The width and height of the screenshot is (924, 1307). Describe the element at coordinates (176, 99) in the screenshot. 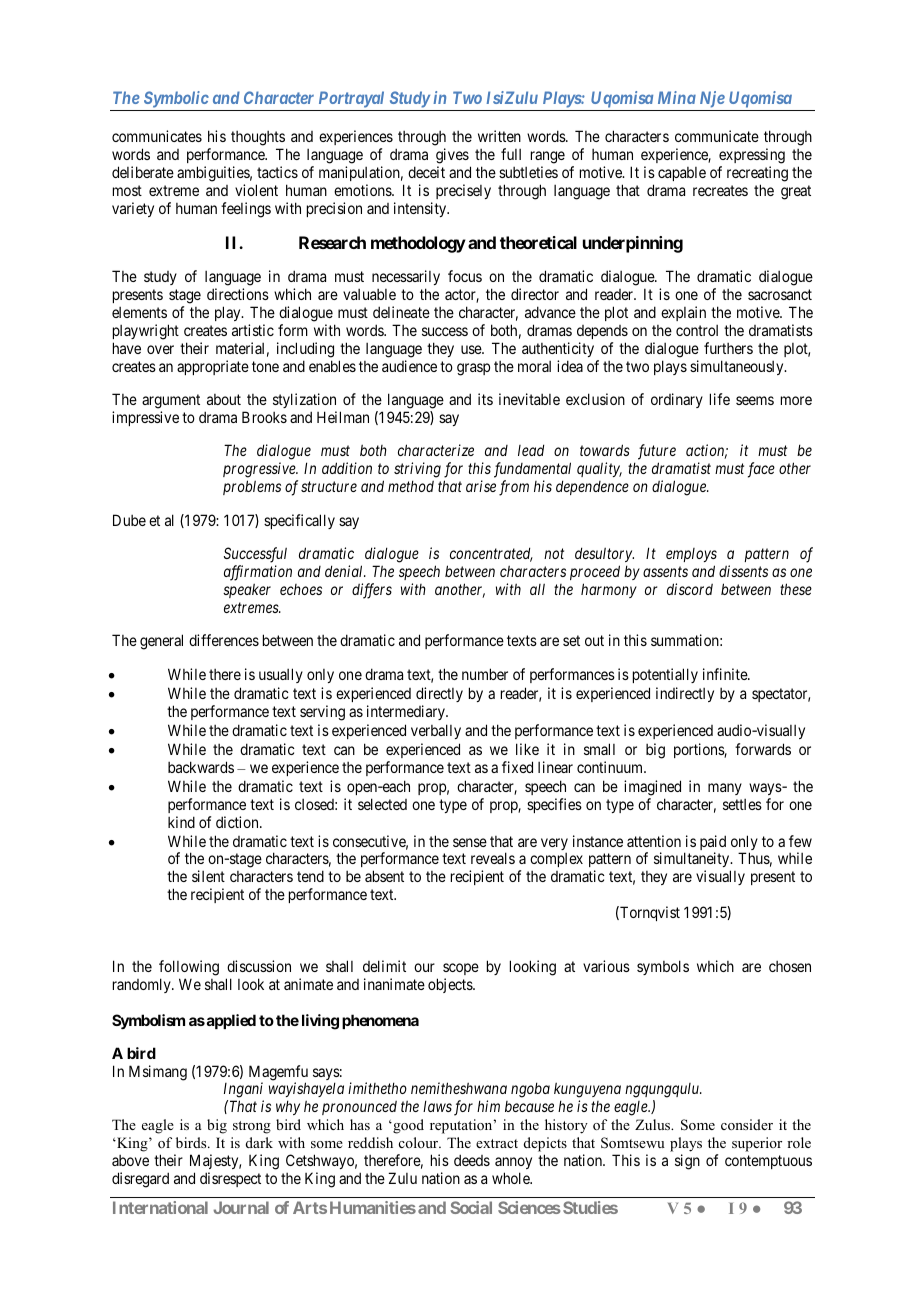

I see `Symbolic` at that location.
